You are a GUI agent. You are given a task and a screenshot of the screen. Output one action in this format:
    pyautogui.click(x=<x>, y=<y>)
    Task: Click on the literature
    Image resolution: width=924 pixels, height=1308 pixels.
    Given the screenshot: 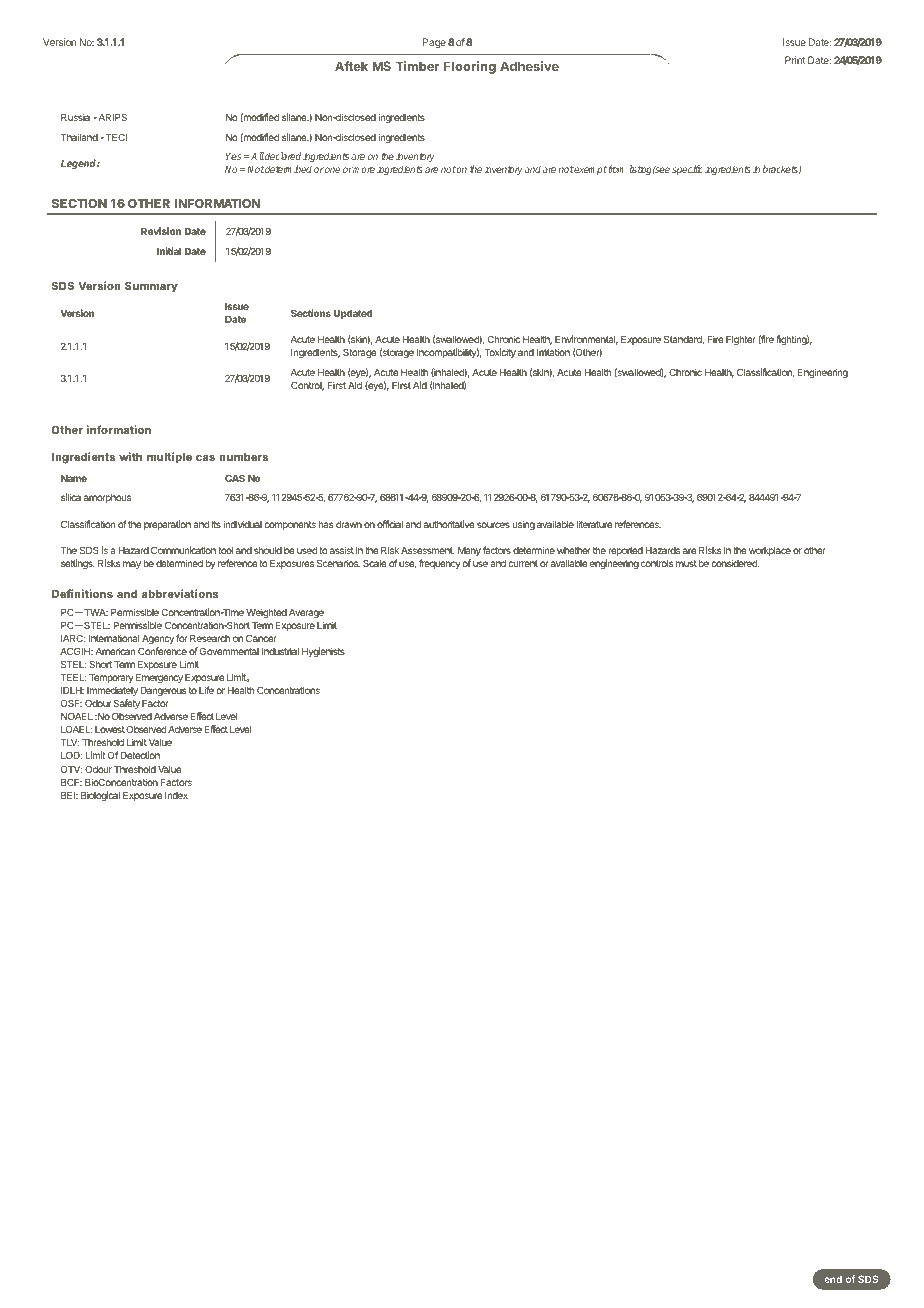 What is the action you would take?
    pyautogui.click(x=594, y=524)
